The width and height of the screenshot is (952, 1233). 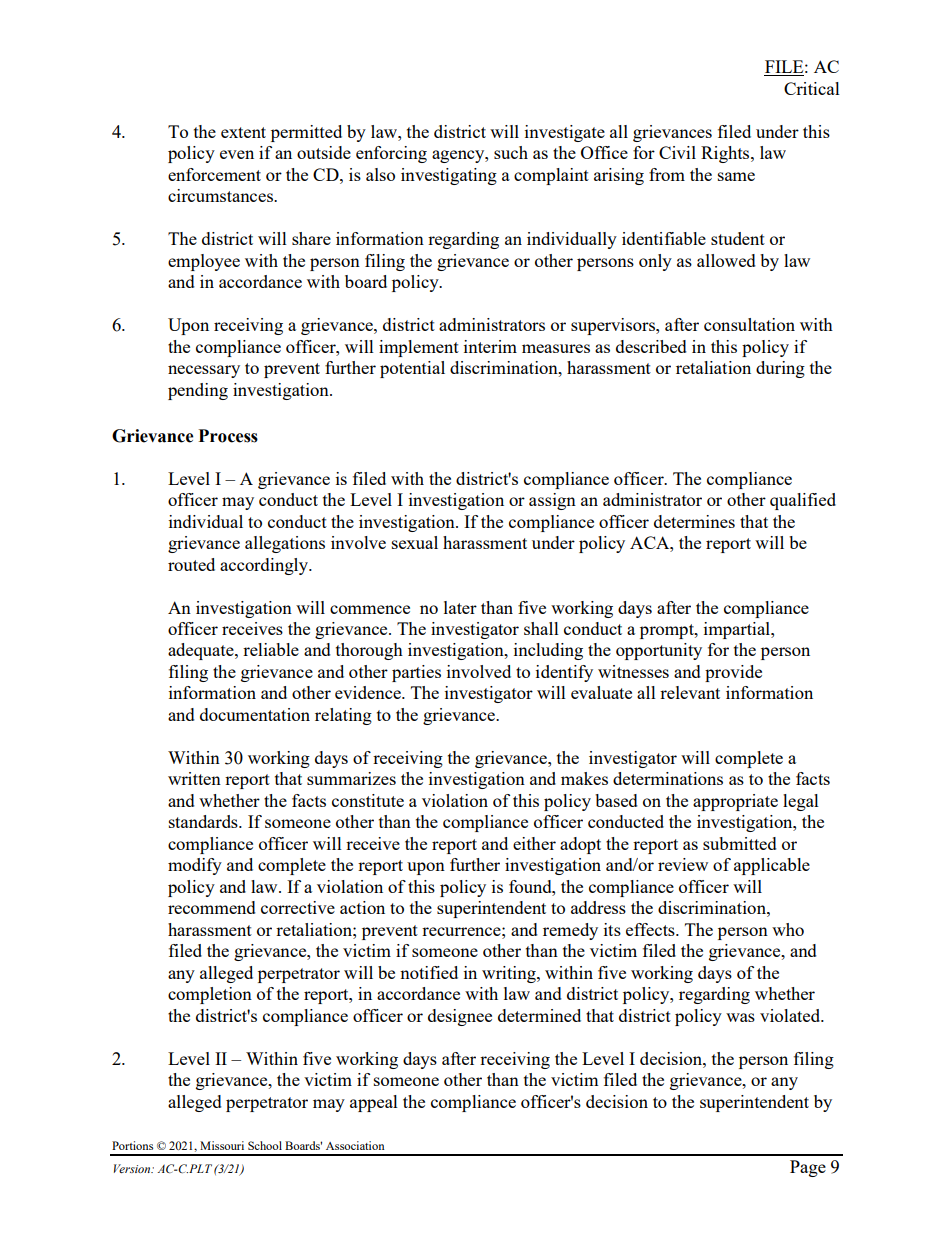 What do you see at coordinates (415, 542) in the screenshot?
I see `sexual` at bounding box center [415, 542].
